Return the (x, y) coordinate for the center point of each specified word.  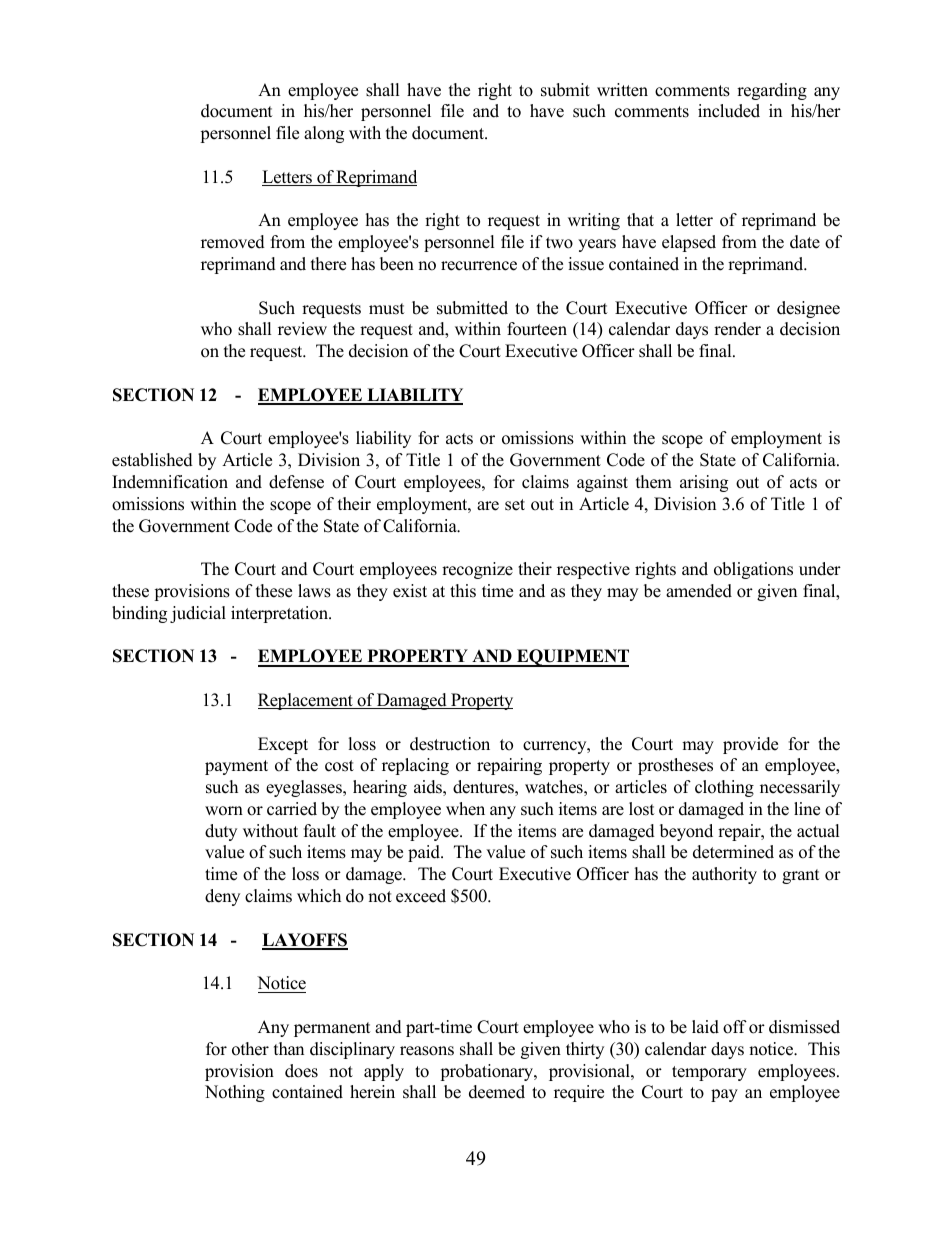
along (324, 134)
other (250, 1049)
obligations (753, 570)
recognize (477, 570)
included (729, 111)
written (622, 90)
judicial (198, 614)
